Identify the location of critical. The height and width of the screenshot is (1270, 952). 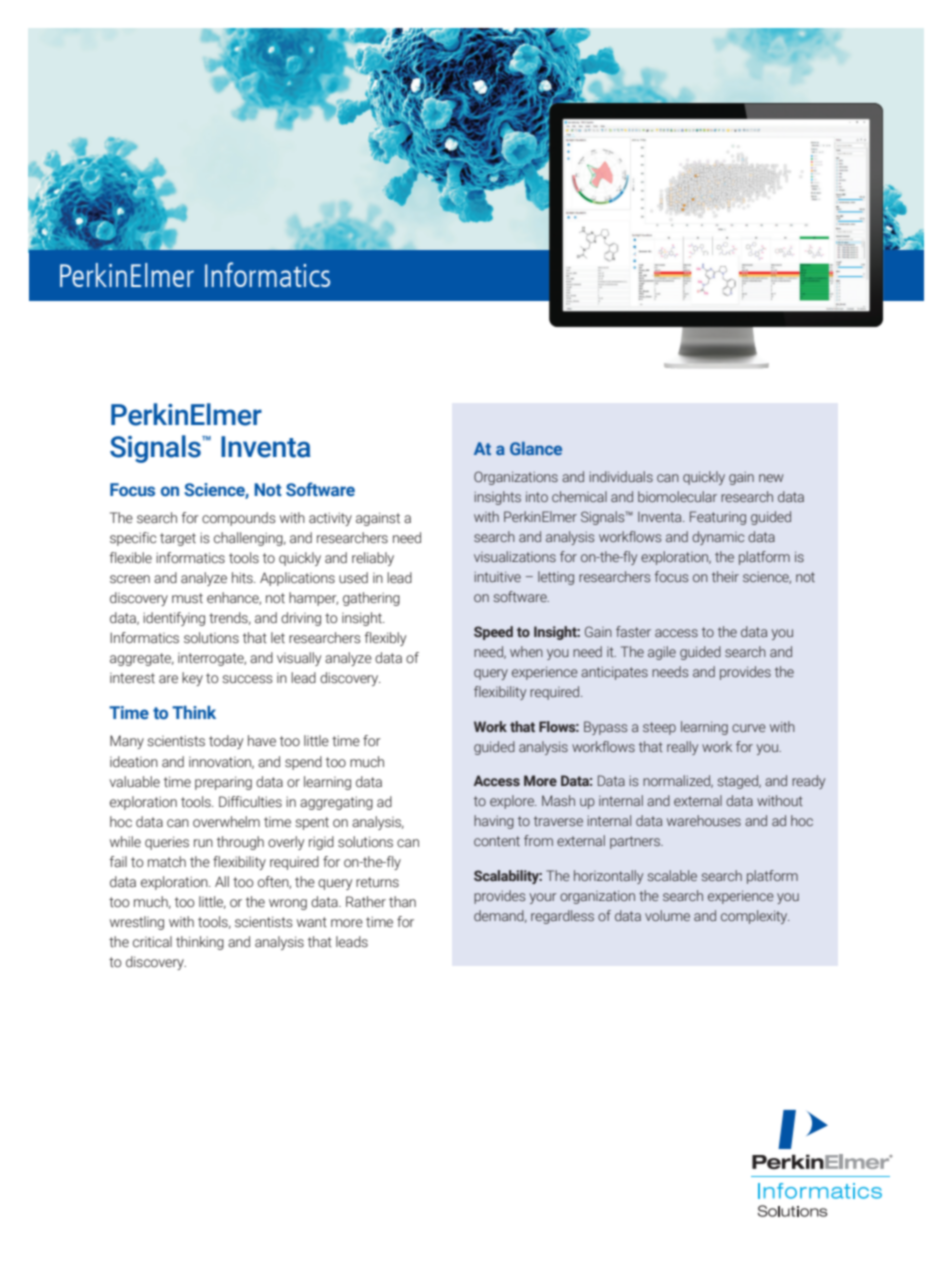
(152, 941).
